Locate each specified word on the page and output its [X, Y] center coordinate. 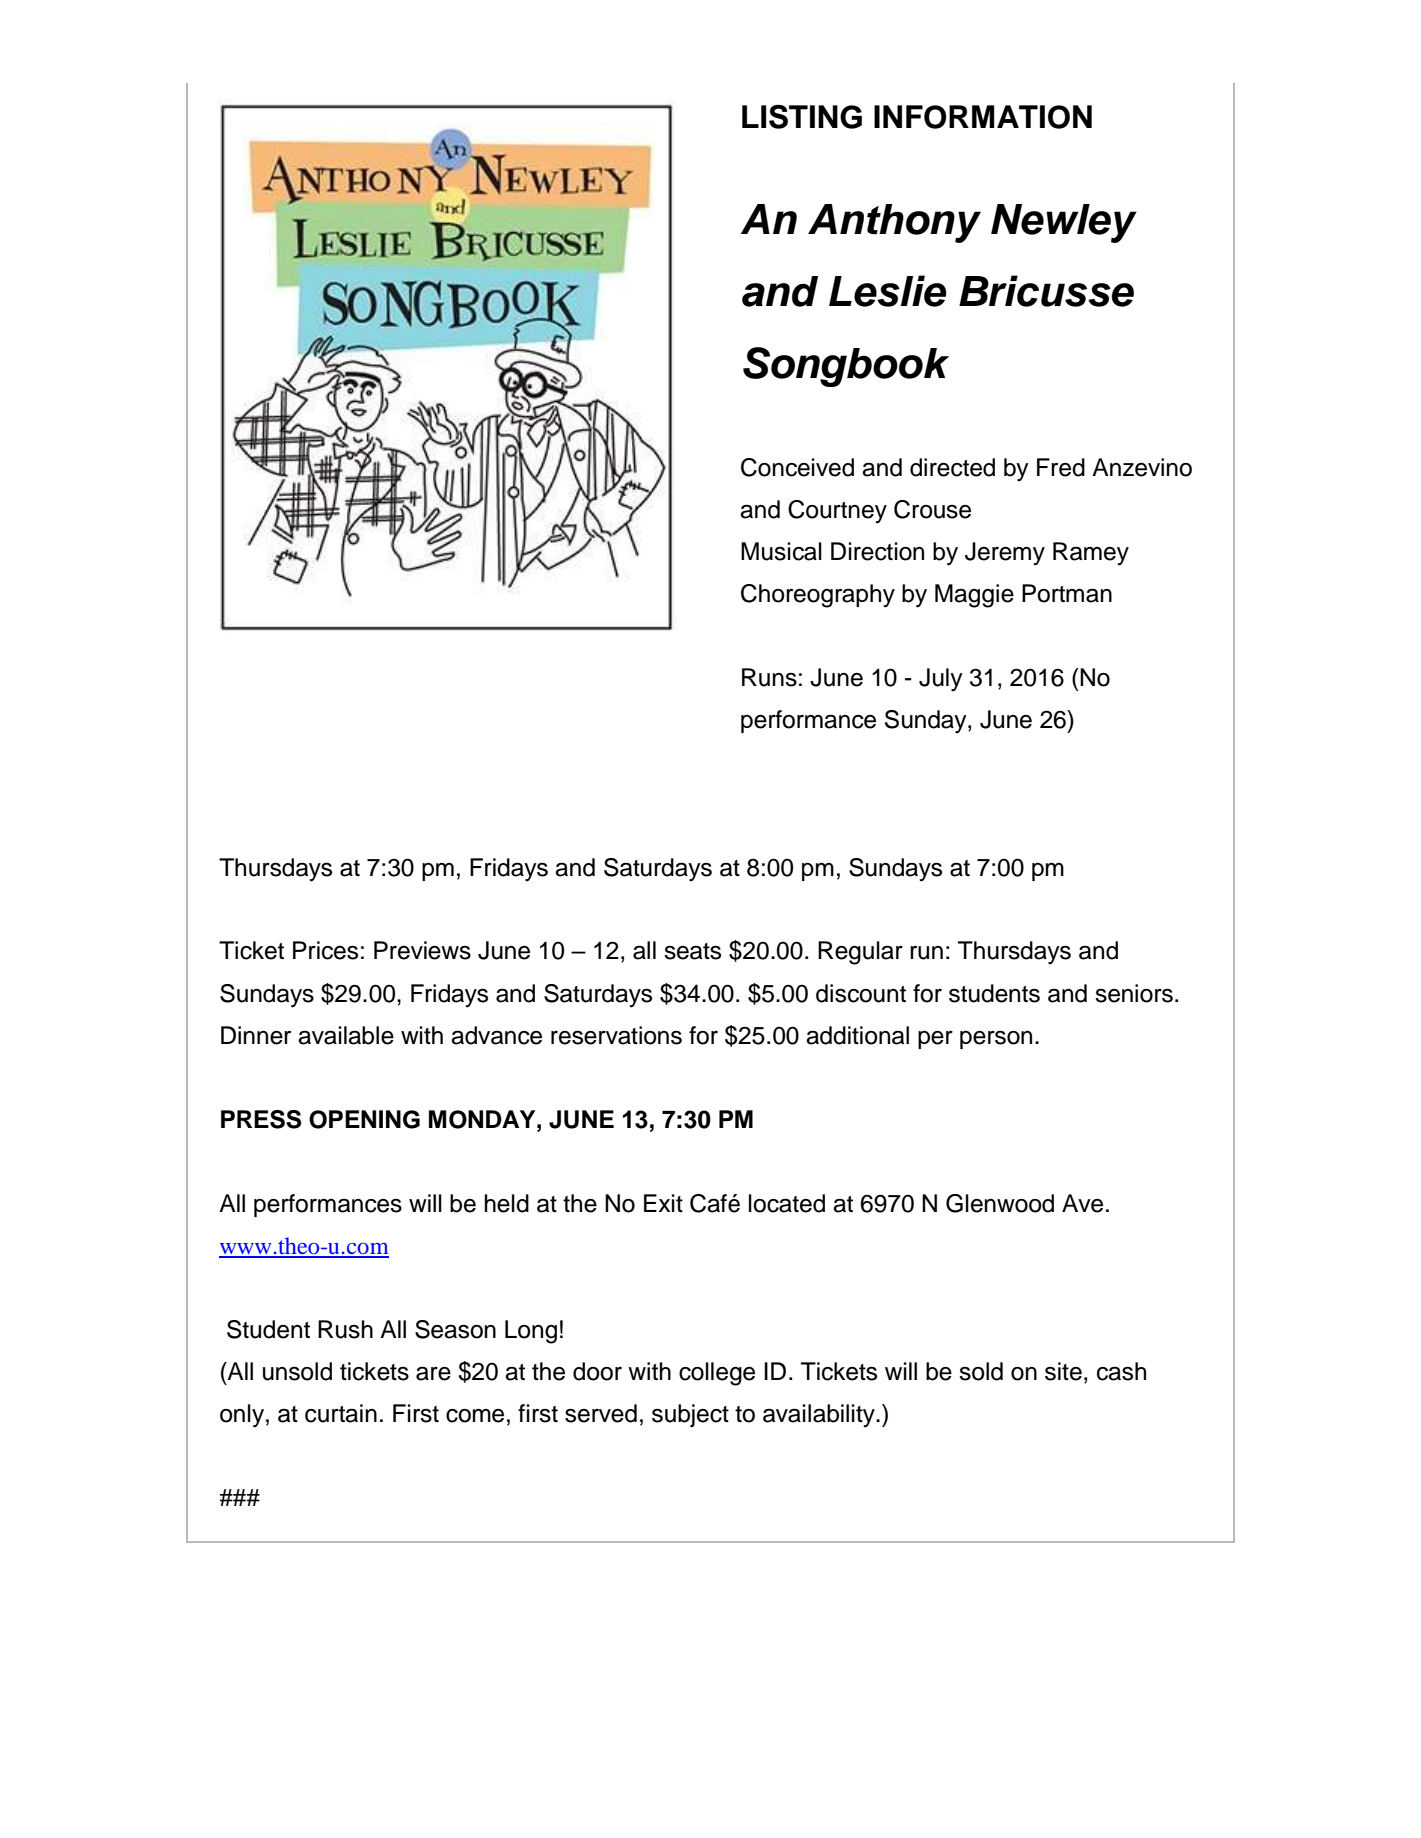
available [346, 1035]
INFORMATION [983, 117]
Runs [769, 677]
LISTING [802, 117]
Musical [781, 551]
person [996, 1040]
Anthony [894, 223]
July [941, 680]
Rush [345, 1329]
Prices [325, 950]
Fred [1061, 467]
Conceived [797, 467]
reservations [616, 1035]
